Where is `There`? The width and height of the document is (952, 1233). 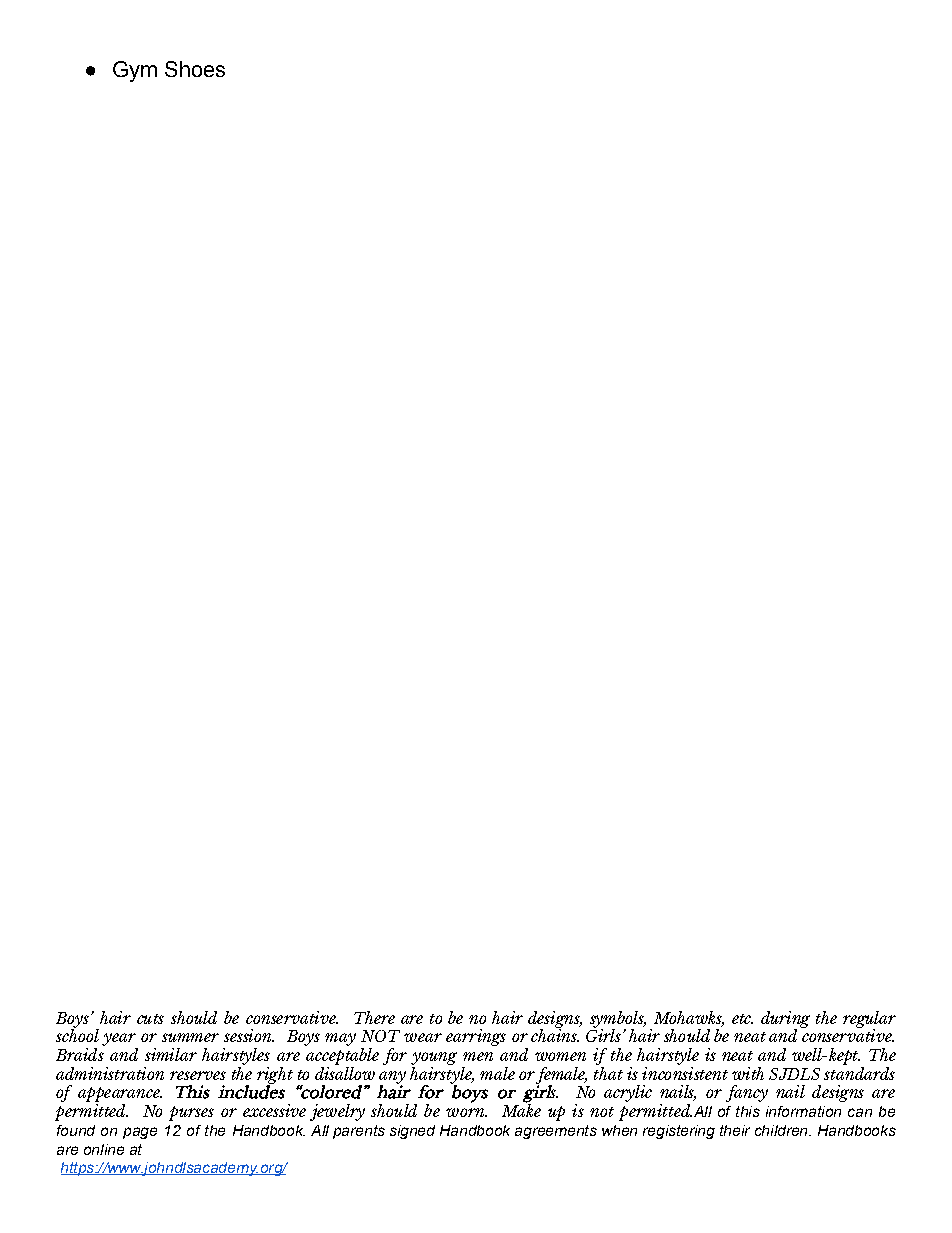
There is located at coordinates (374, 1017).
